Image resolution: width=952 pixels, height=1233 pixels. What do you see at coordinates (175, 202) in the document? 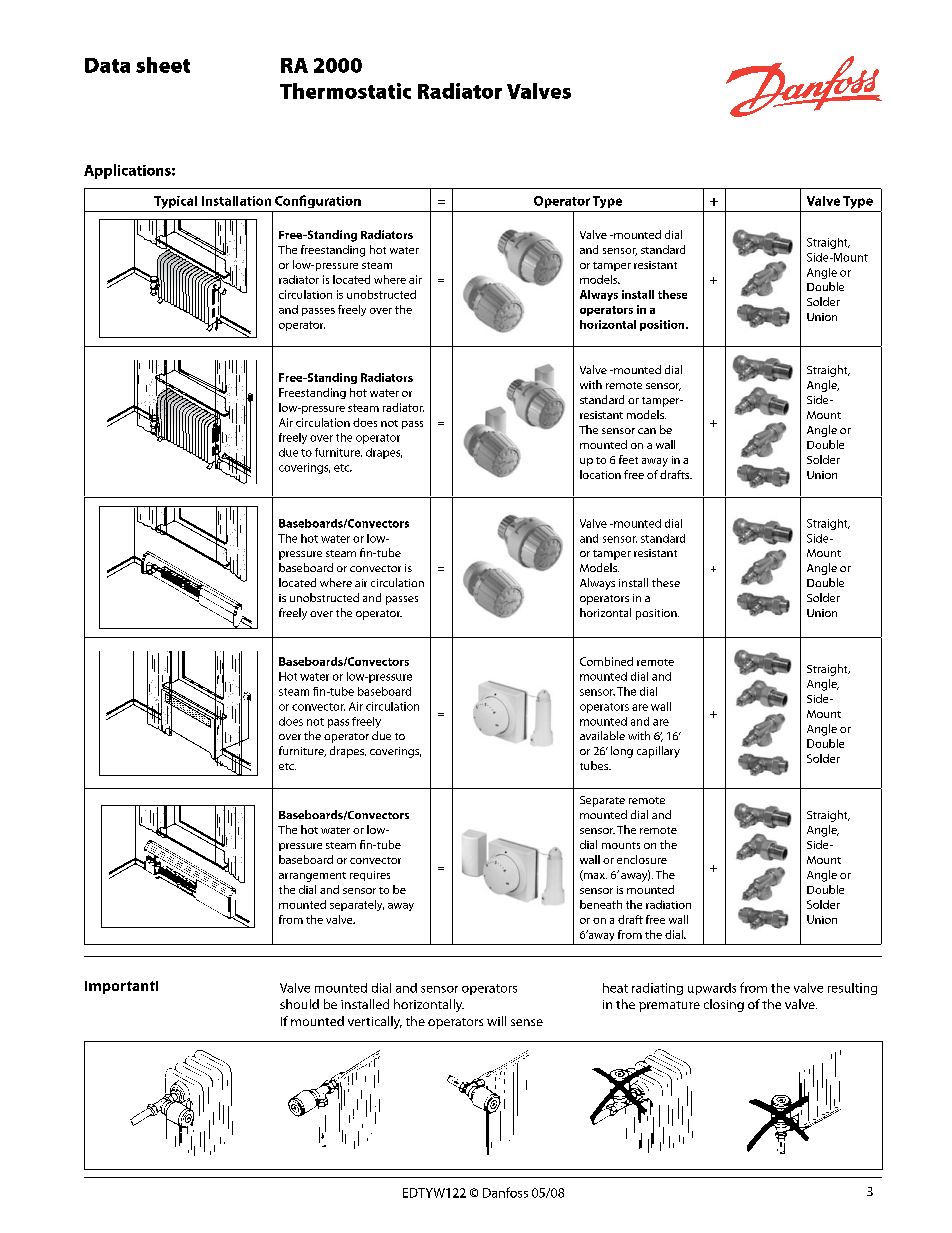
I see `Typical` at bounding box center [175, 202].
